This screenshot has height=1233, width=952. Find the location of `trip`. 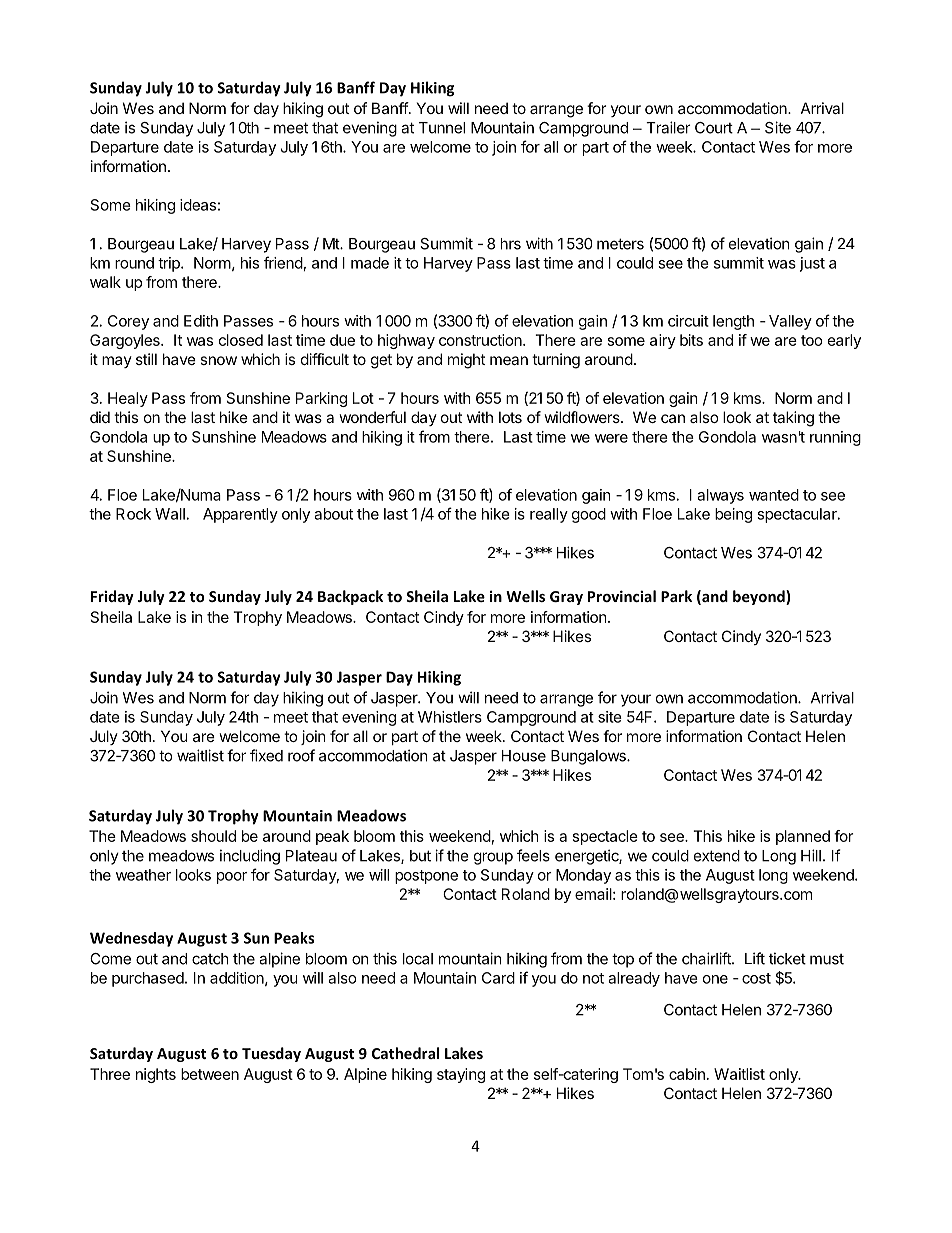

trip is located at coordinates (170, 264).
